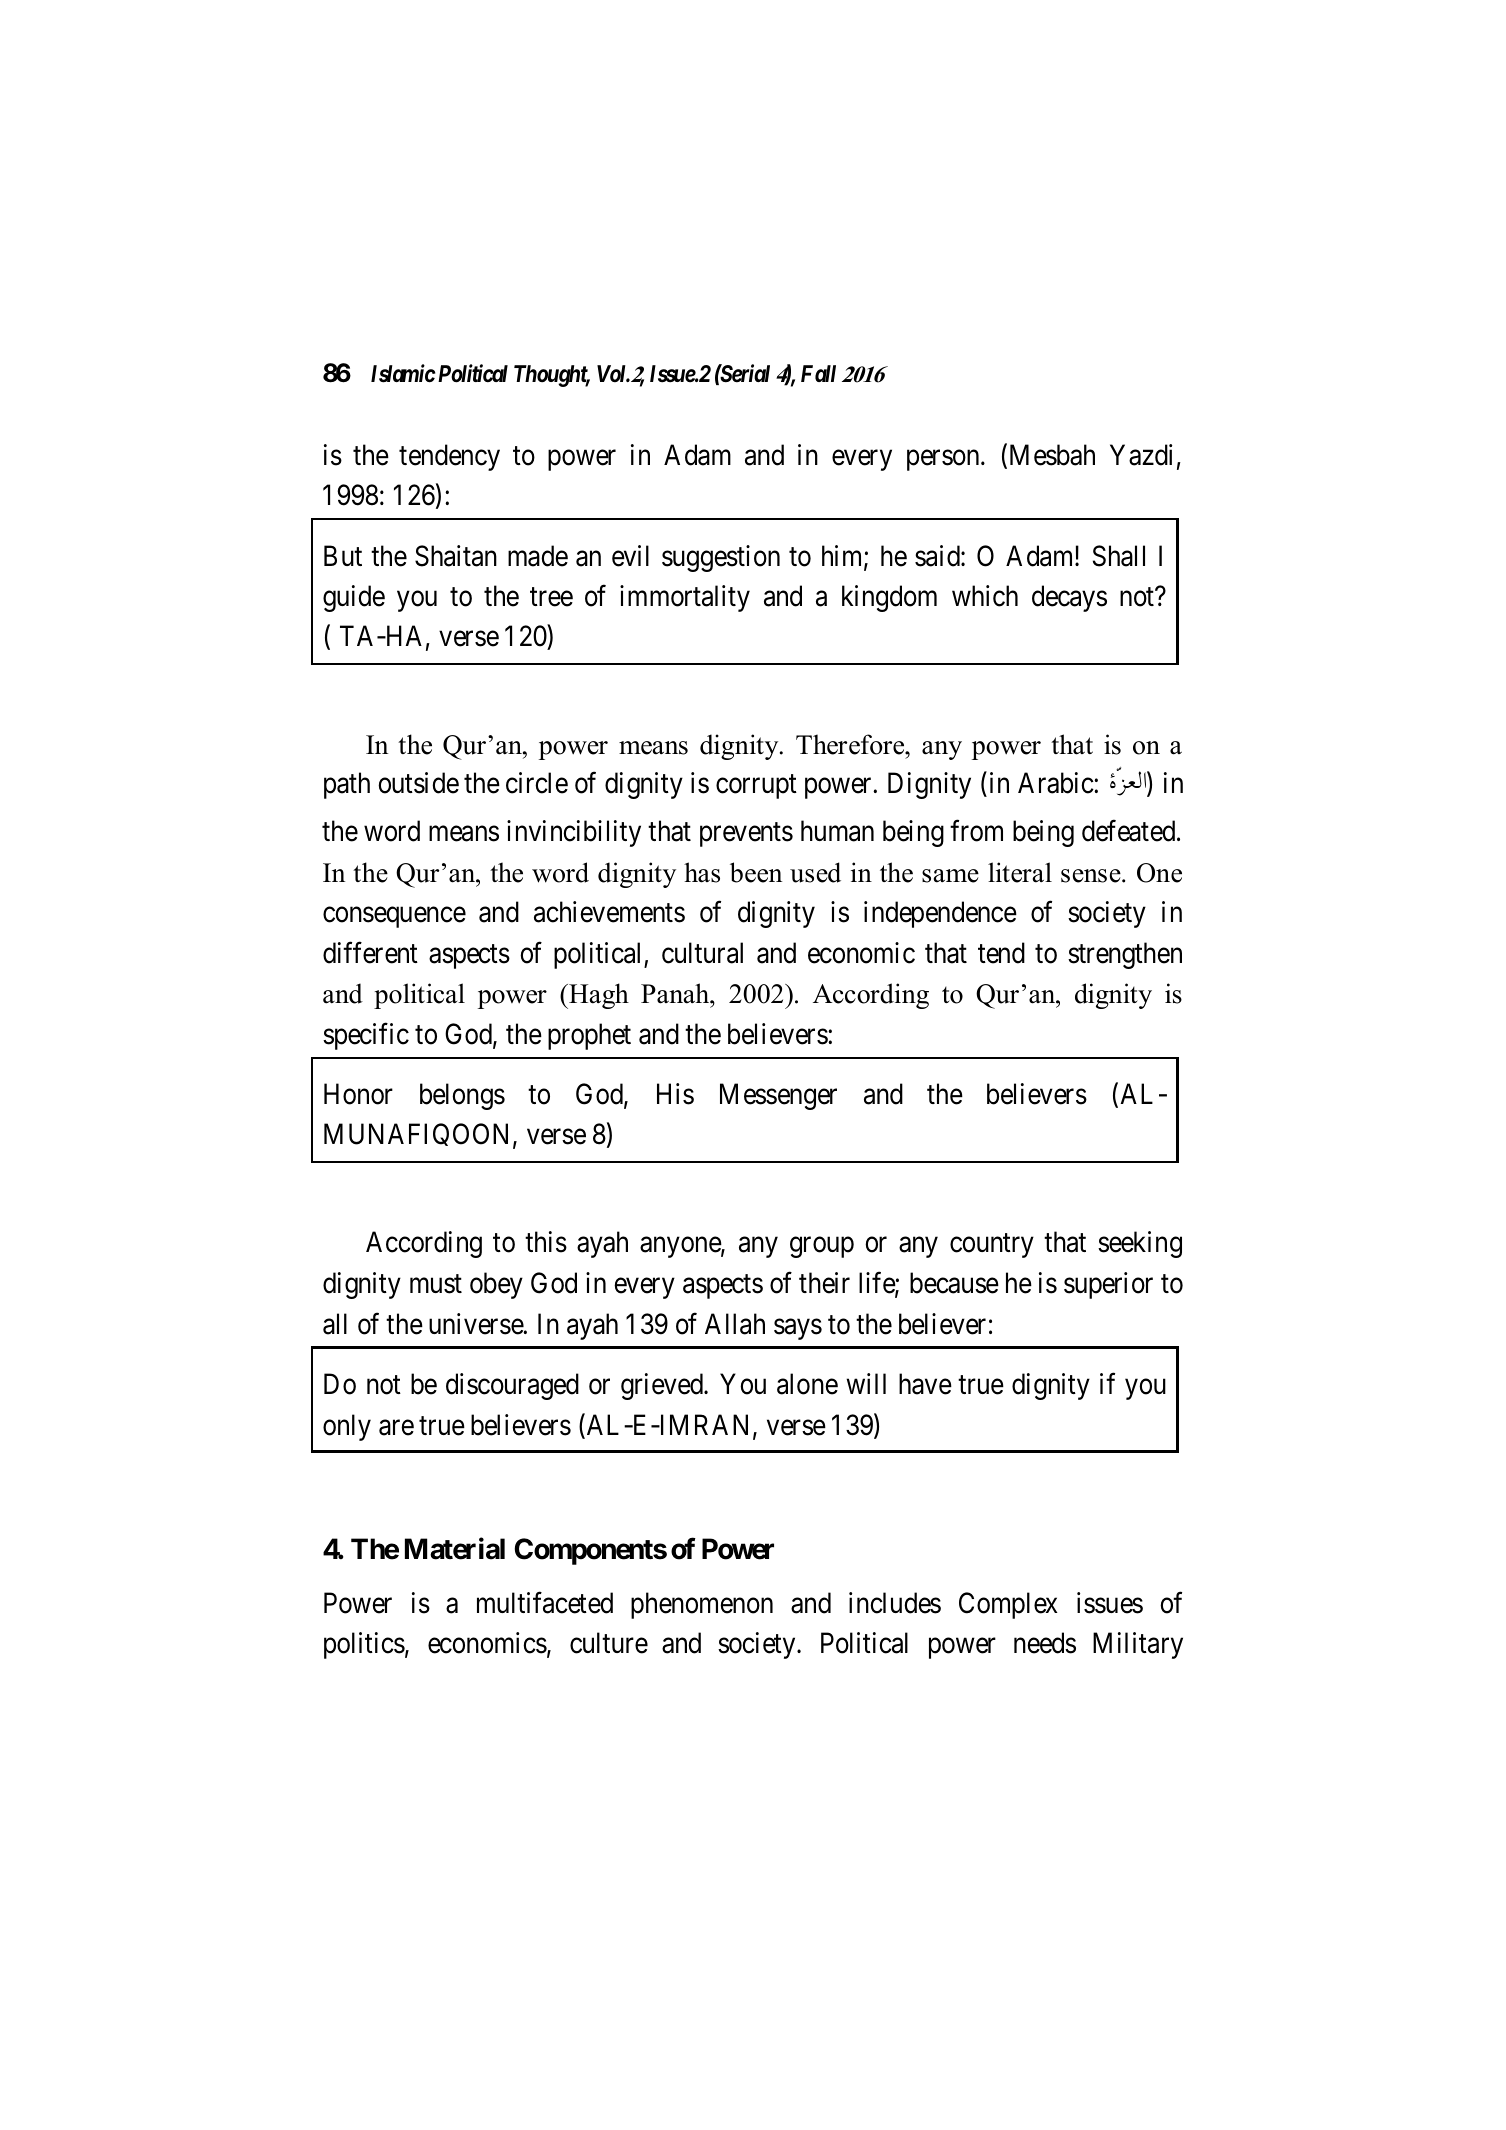  What do you see at coordinates (822, 1248) in the screenshot?
I see `group` at bounding box center [822, 1248].
